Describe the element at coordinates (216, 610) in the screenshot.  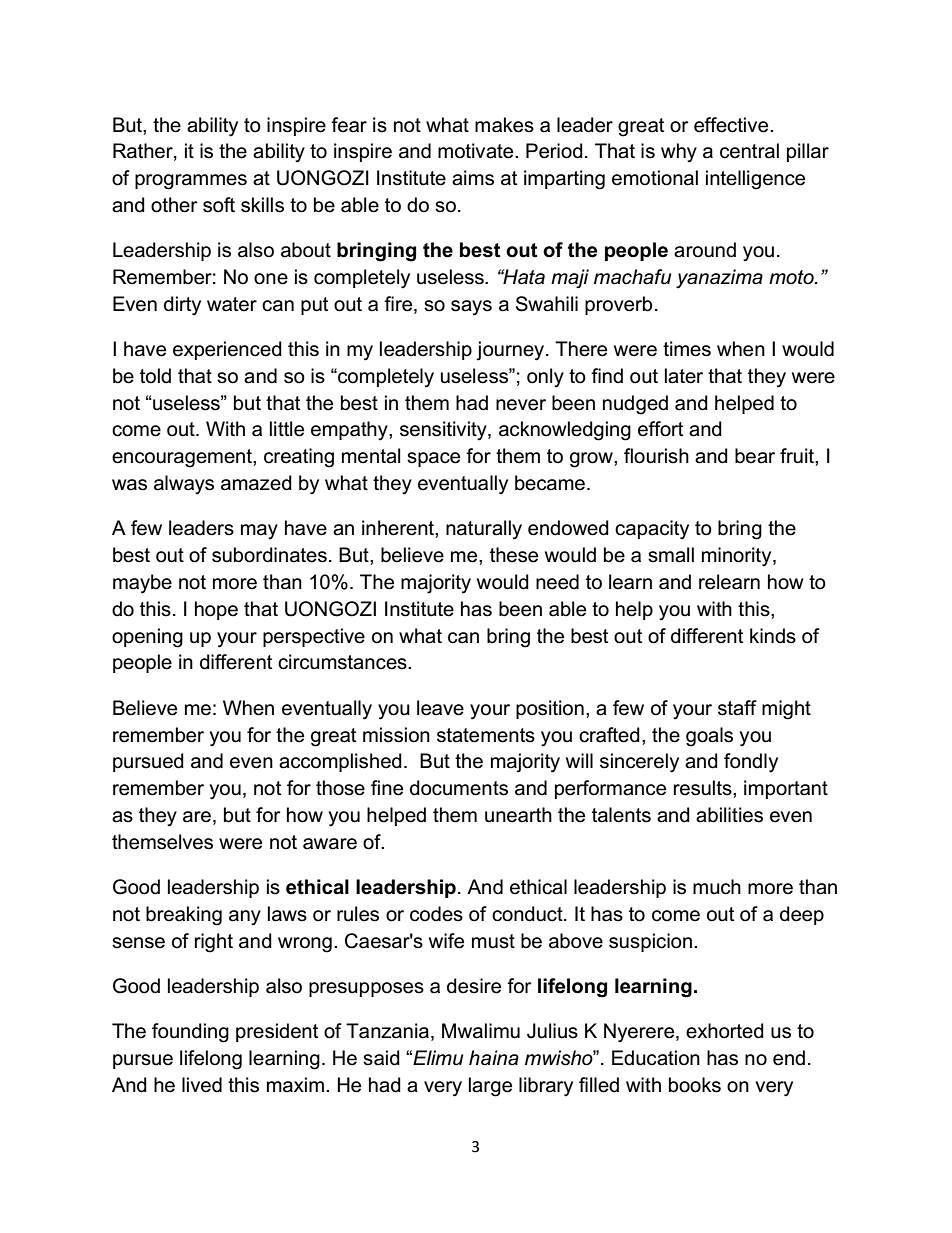
I see `hope` at that location.
